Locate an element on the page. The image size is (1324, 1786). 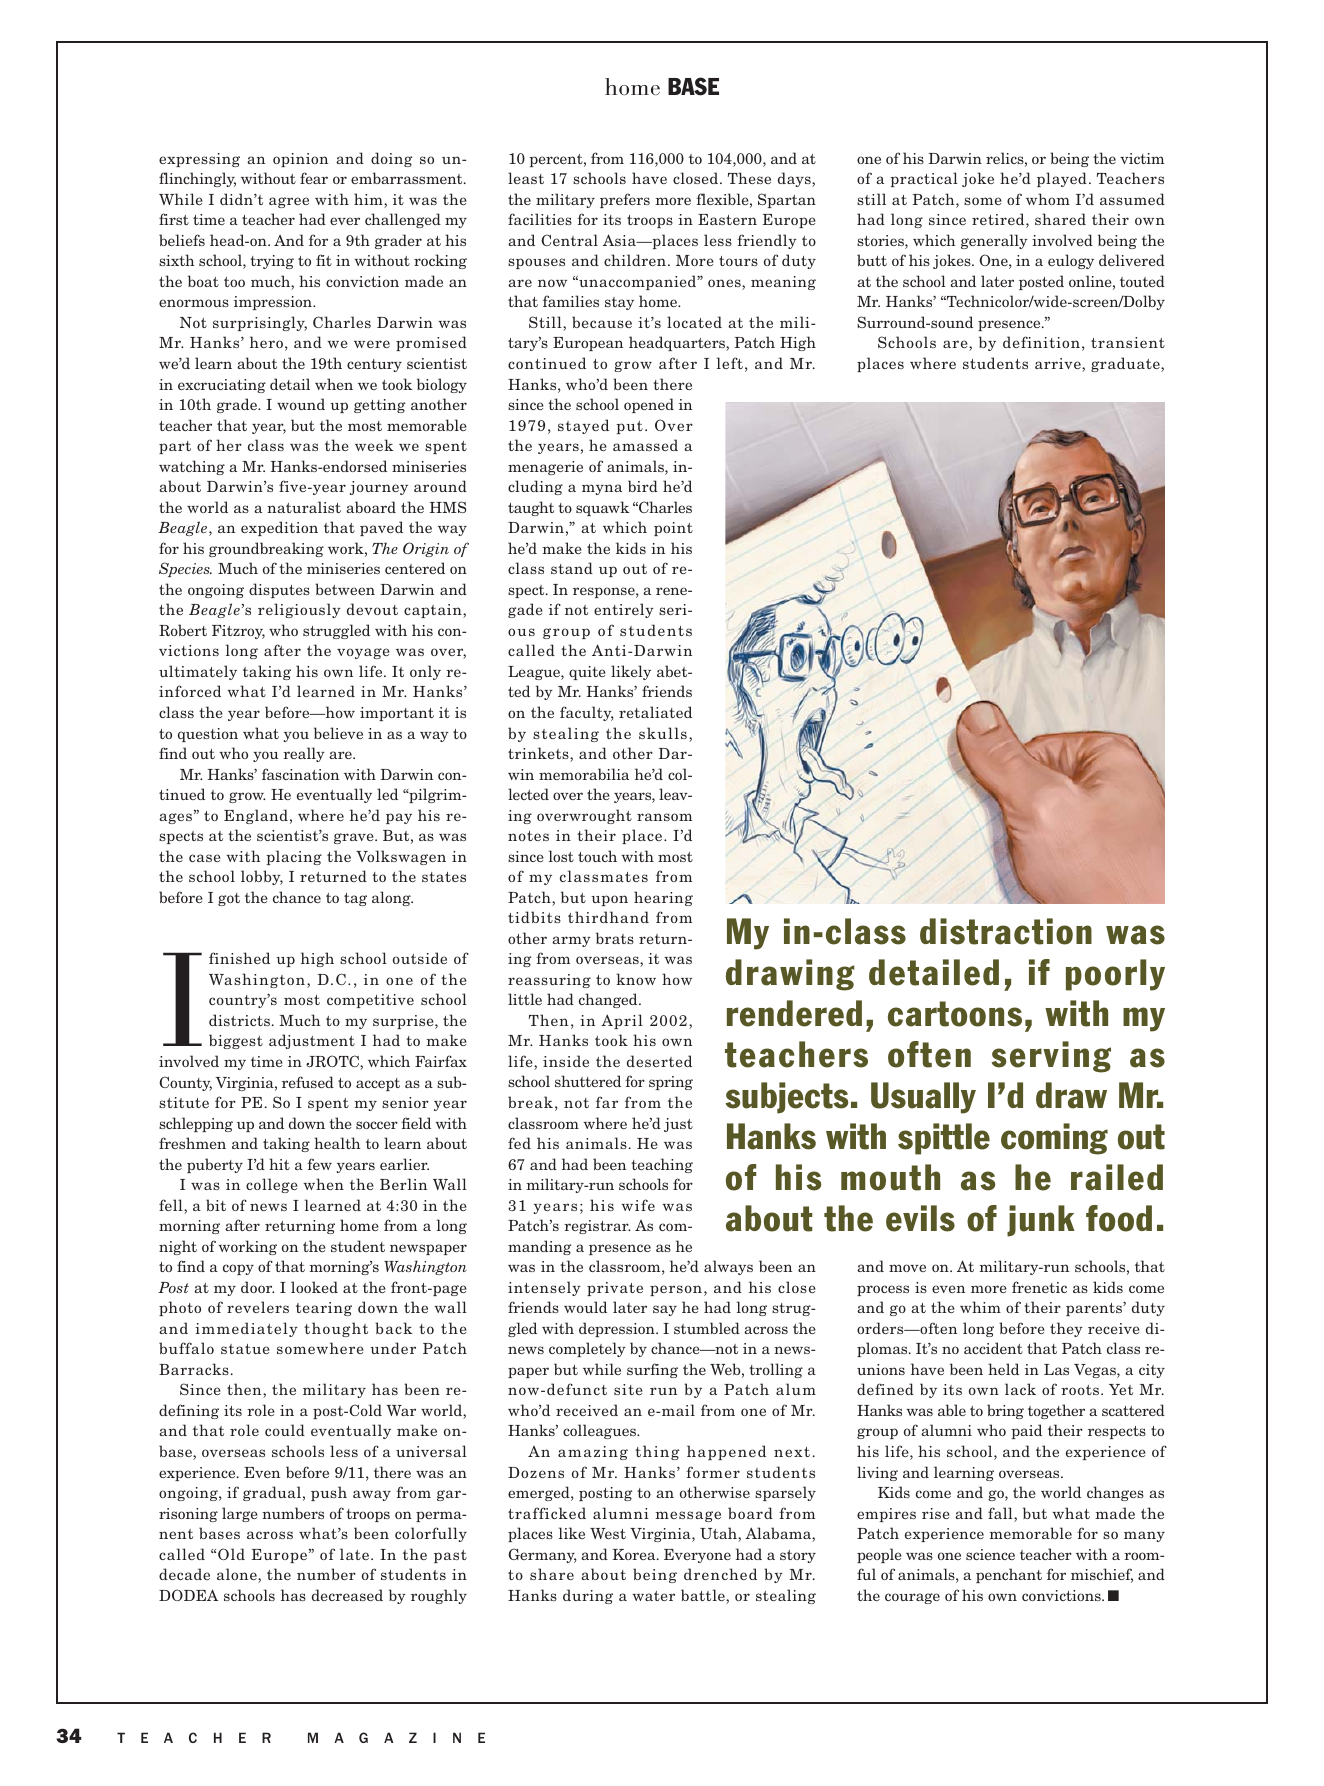
penchant is located at coordinates (1009, 1575).
